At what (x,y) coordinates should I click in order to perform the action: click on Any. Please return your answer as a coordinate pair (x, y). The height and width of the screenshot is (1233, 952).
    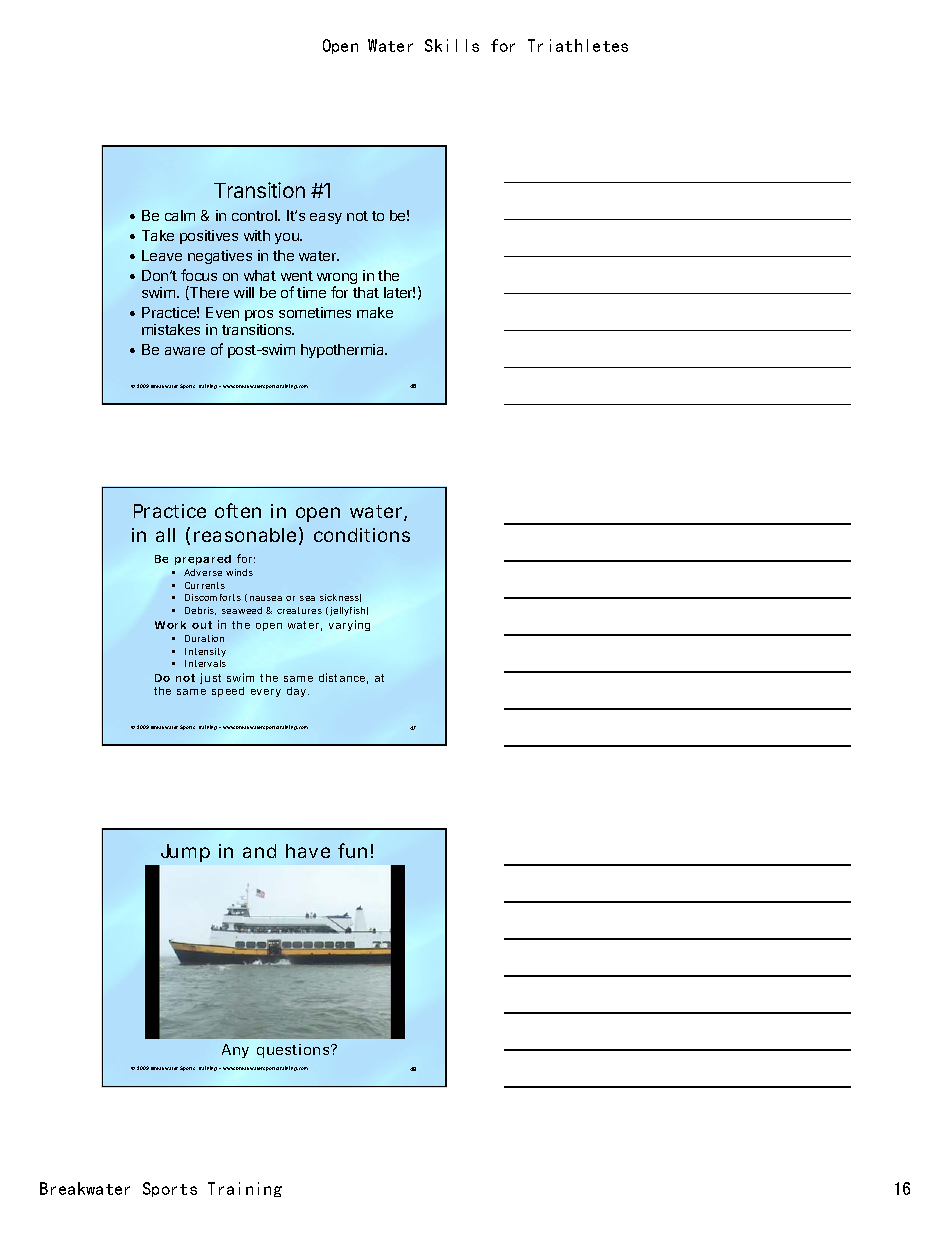
    Looking at the image, I should click on (235, 1051).
